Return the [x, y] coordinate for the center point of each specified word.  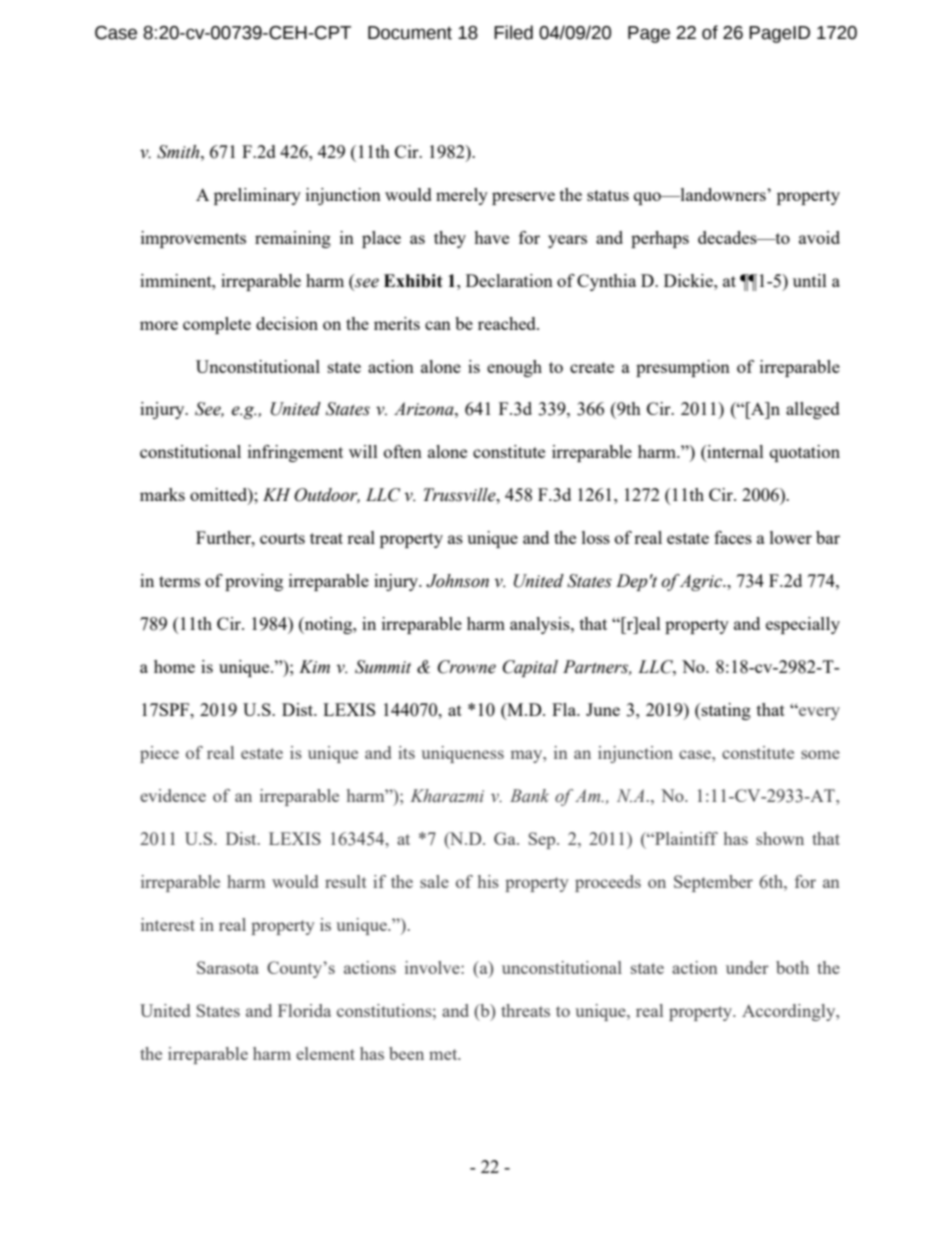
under [747, 967]
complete [217, 325]
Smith [179, 152]
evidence [173, 795]
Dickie [689, 280]
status [608, 195]
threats [525, 1010]
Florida [304, 1010]
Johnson [457, 581]
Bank [529, 795]
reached [508, 323]
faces [733, 537]
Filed [513, 32]
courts [282, 538]
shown [780, 838]
